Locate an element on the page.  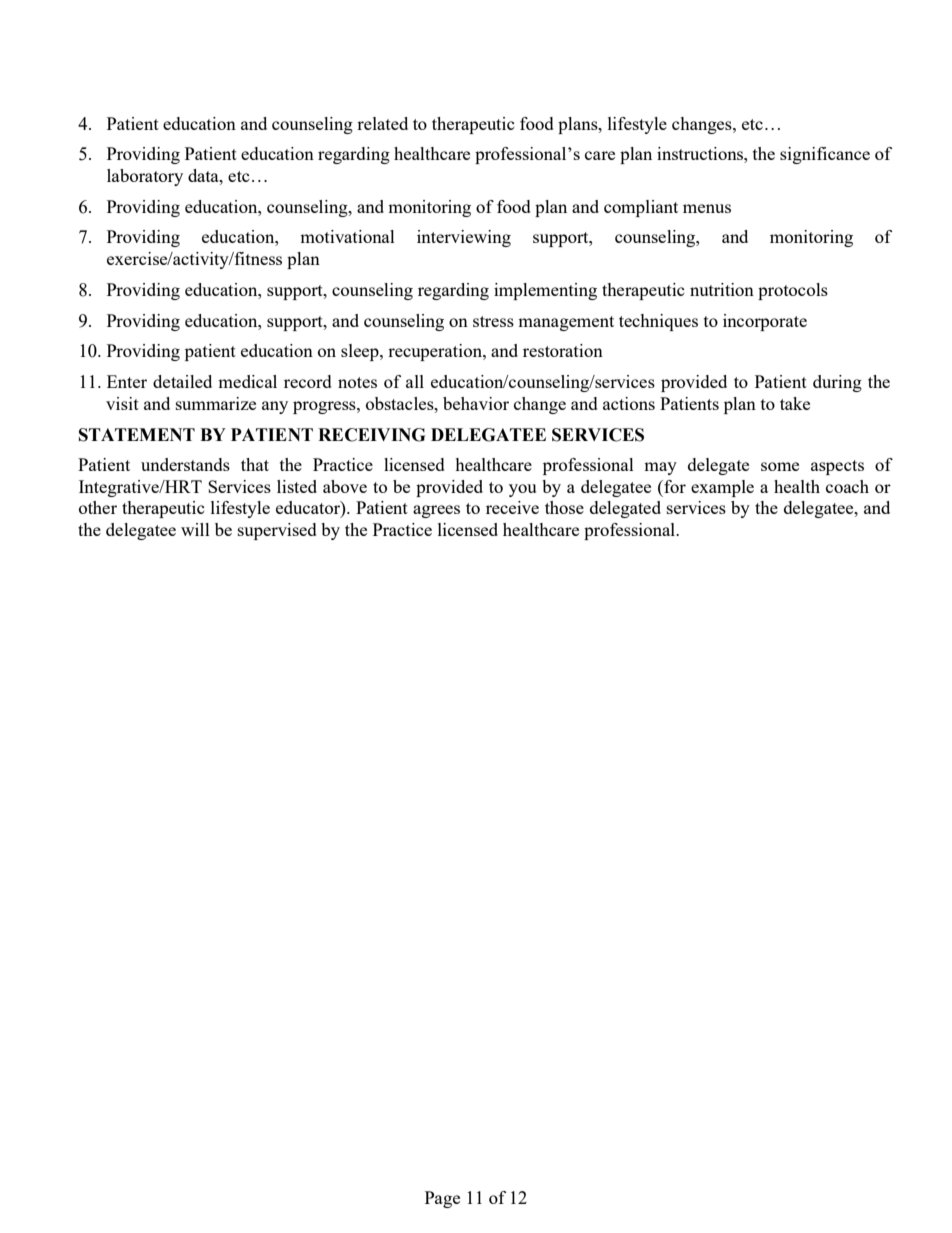
coach is located at coordinates (847, 486).
